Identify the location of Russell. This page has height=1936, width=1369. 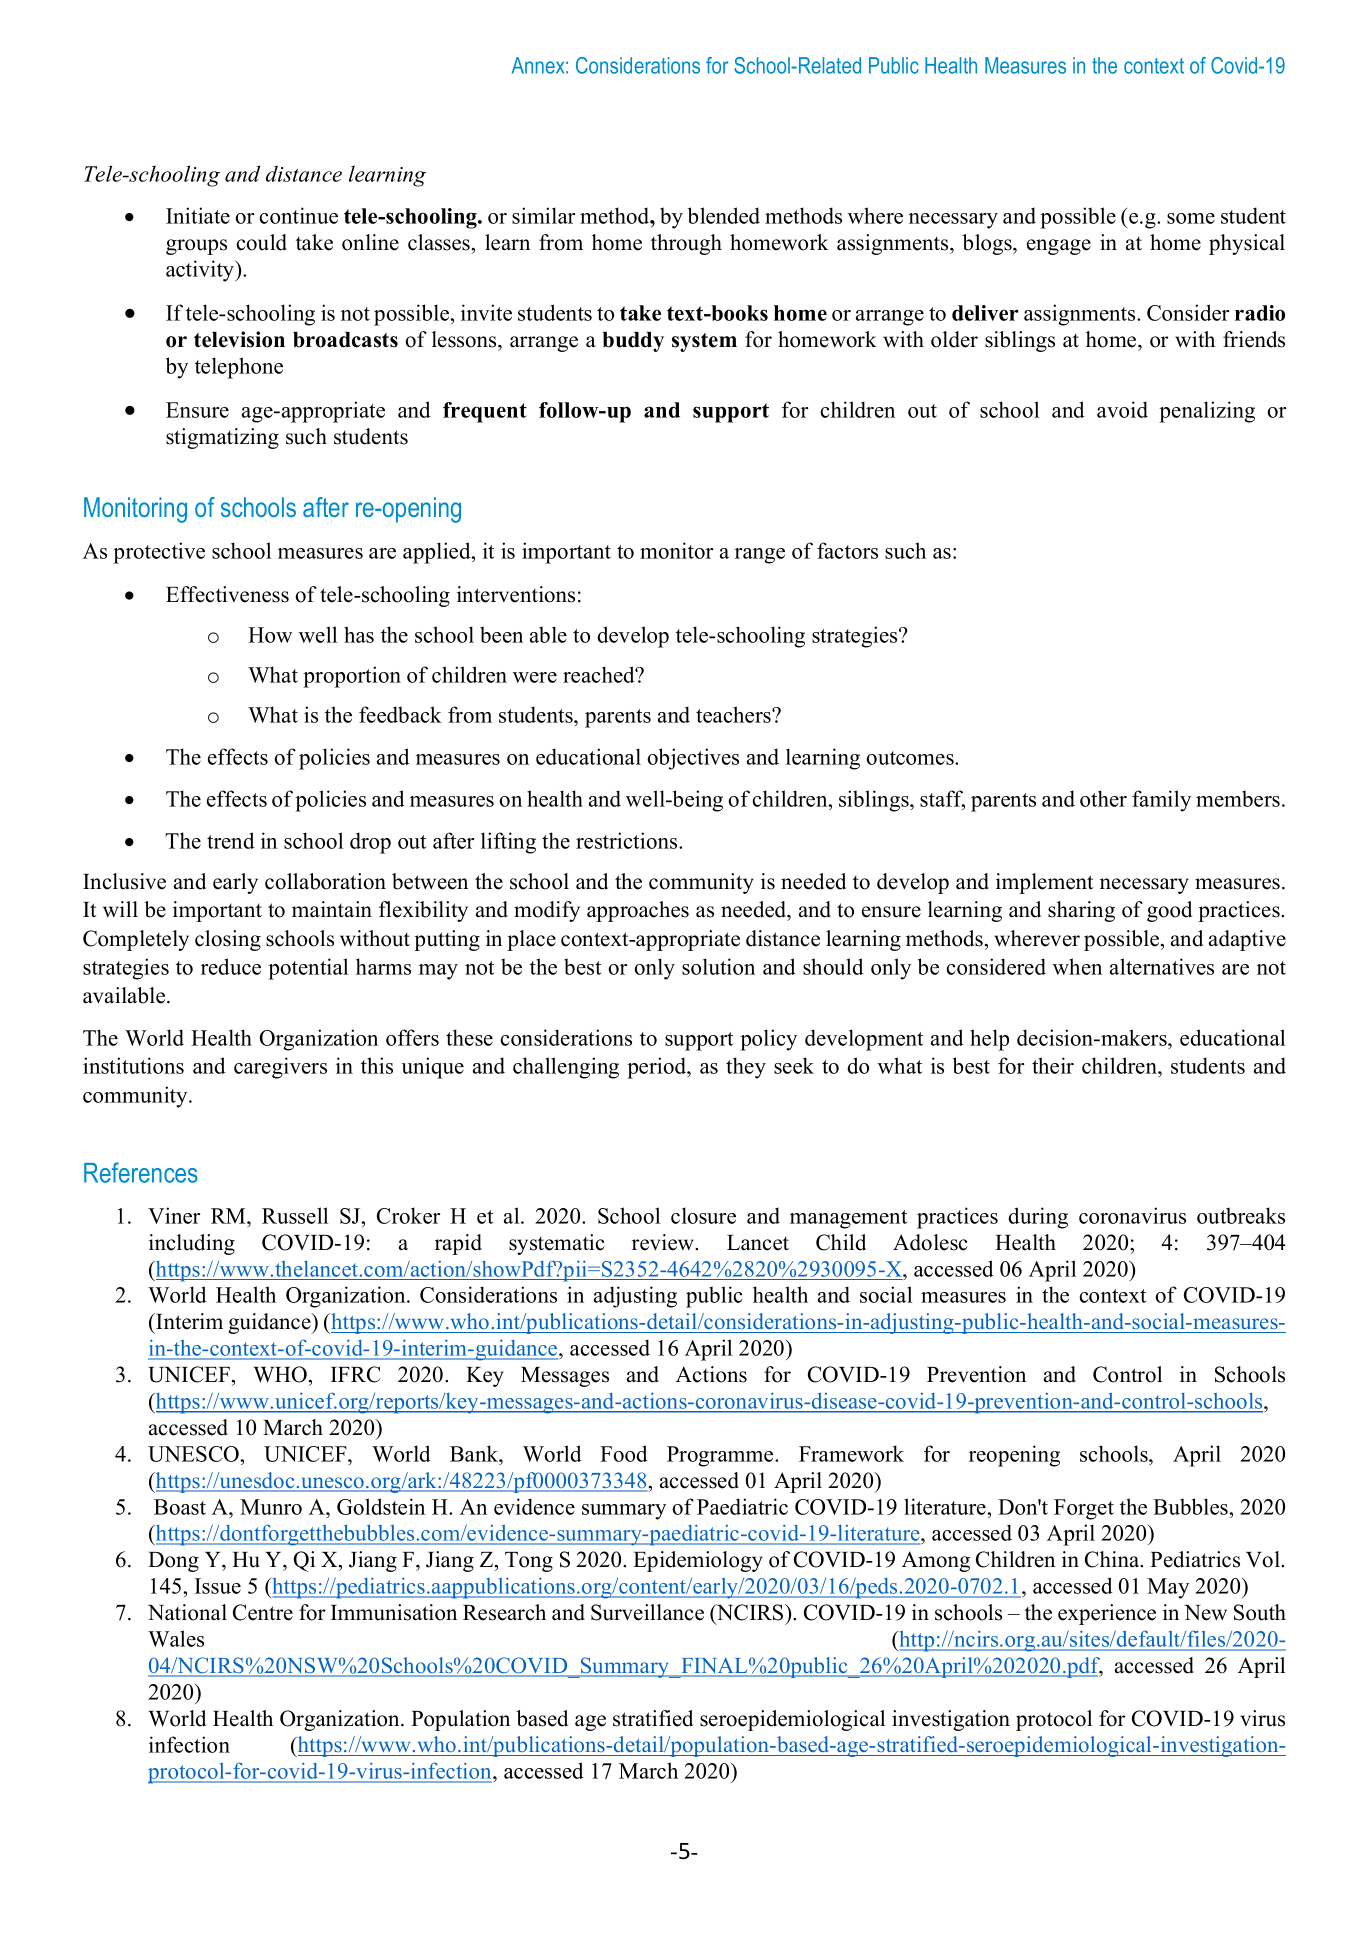
(295, 1215).
